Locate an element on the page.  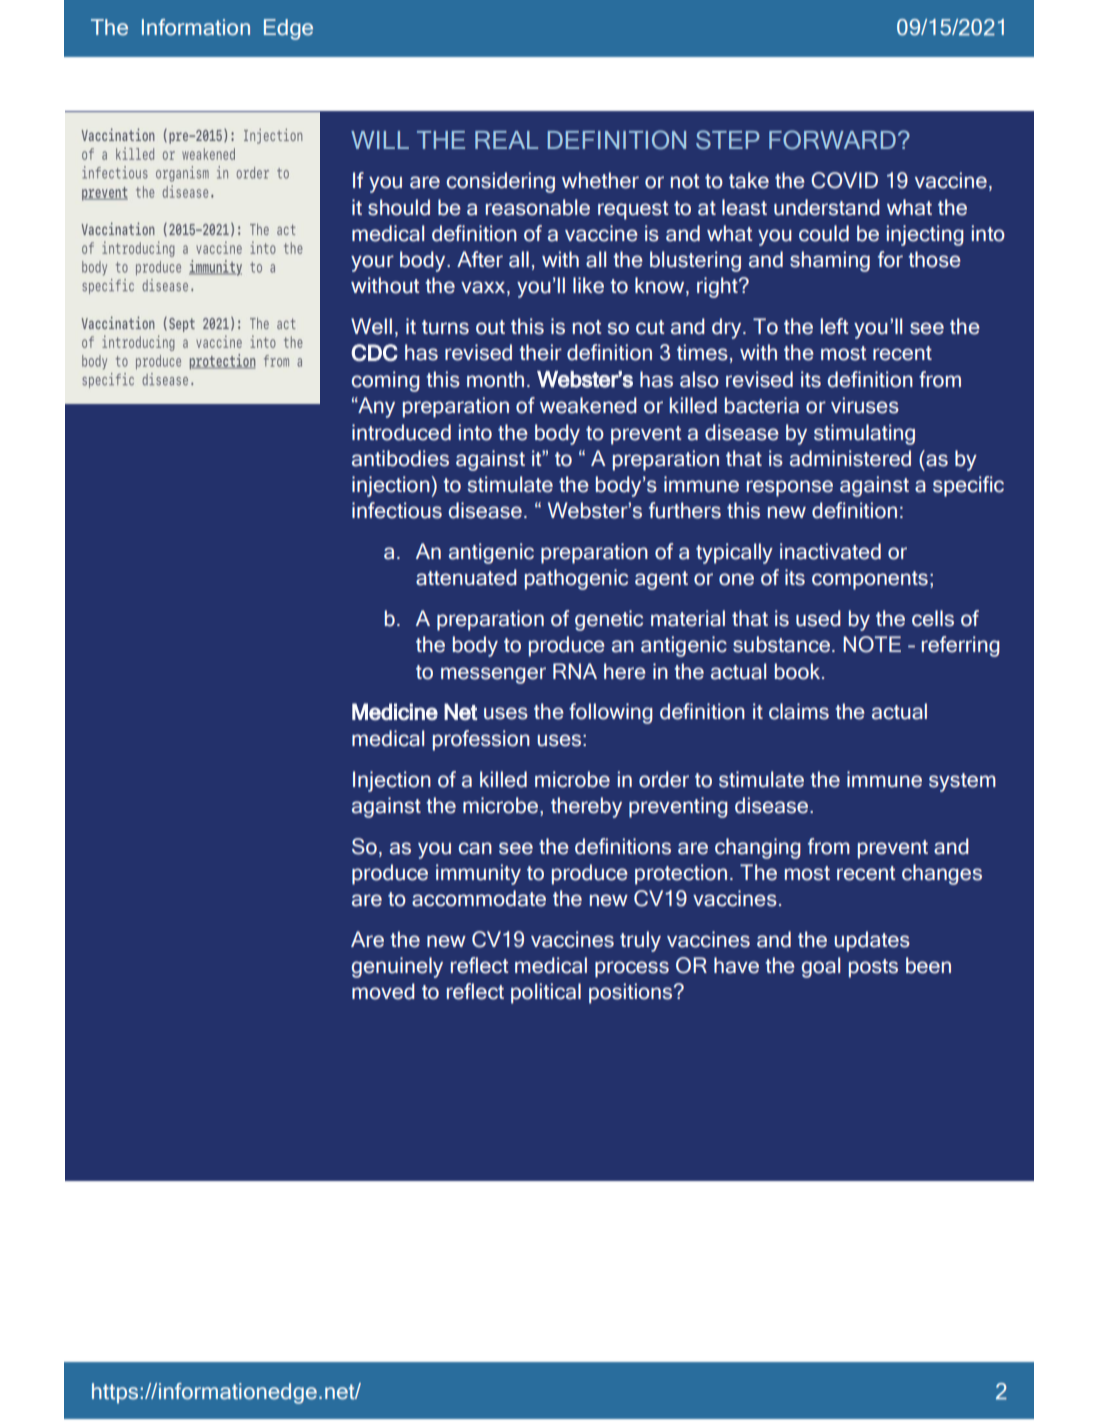
order is located at coordinates (664, 779).
